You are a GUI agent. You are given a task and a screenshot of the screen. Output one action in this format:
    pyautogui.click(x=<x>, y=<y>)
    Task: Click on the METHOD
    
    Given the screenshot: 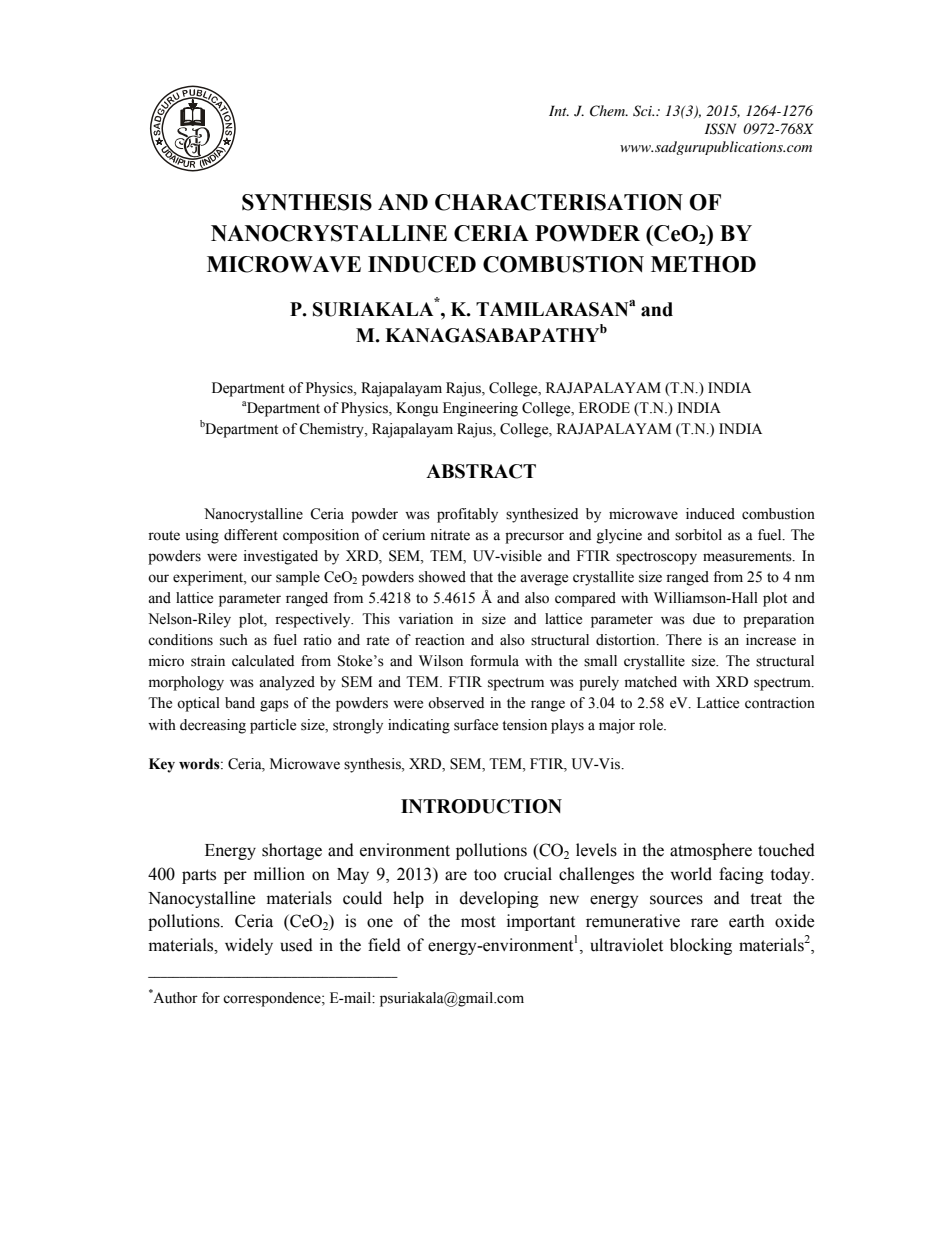 What is the action you would take?
    pyautogui.click(x=703, y=264)
